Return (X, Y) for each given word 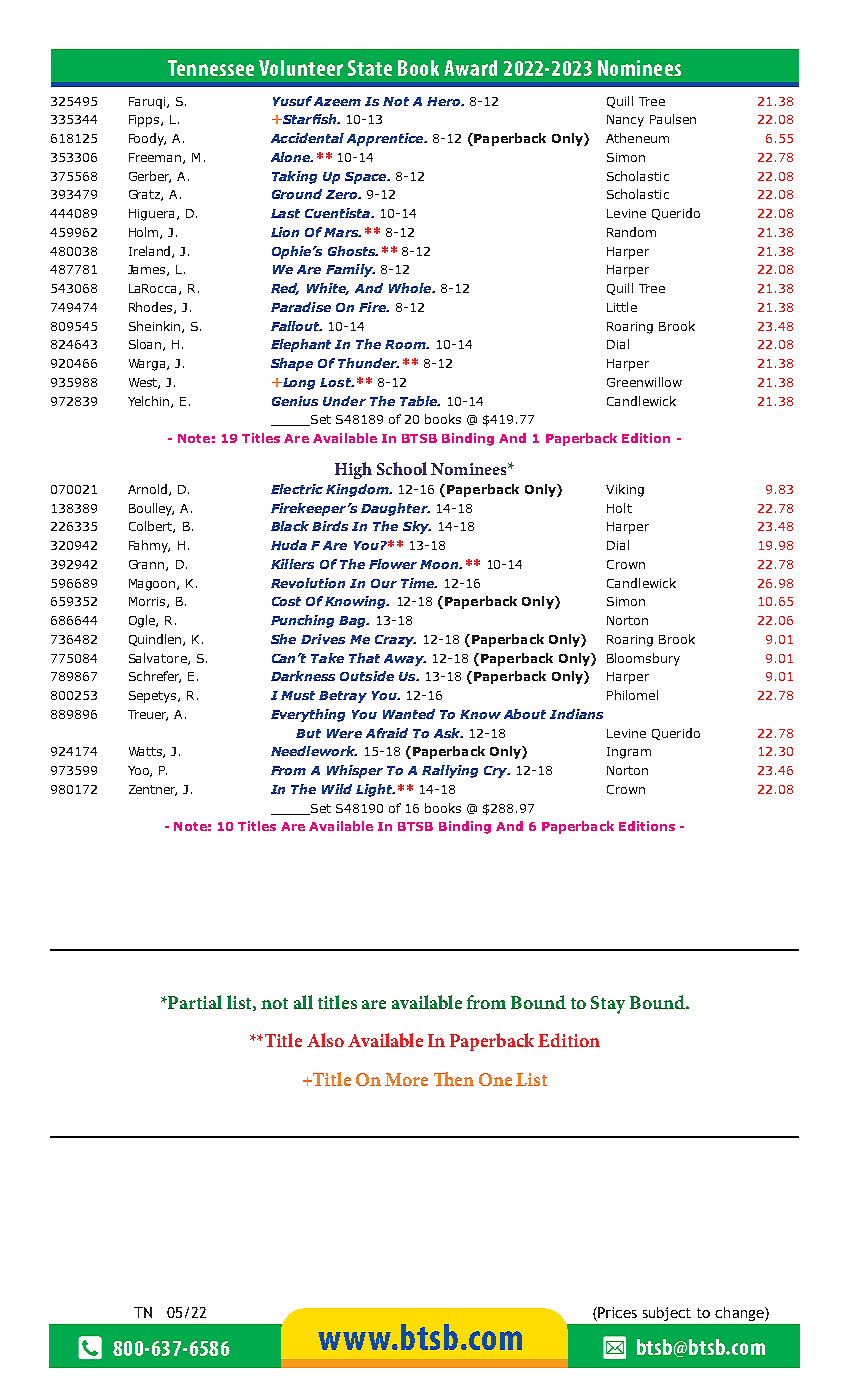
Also (325, 1040)
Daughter (395, 509)
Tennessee (211, 68)
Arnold (149, 490)
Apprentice (386, 139)
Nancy (625, 121)
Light (375, 790)
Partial (194, 1002)
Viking (625, 490)
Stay (608, 1005)
